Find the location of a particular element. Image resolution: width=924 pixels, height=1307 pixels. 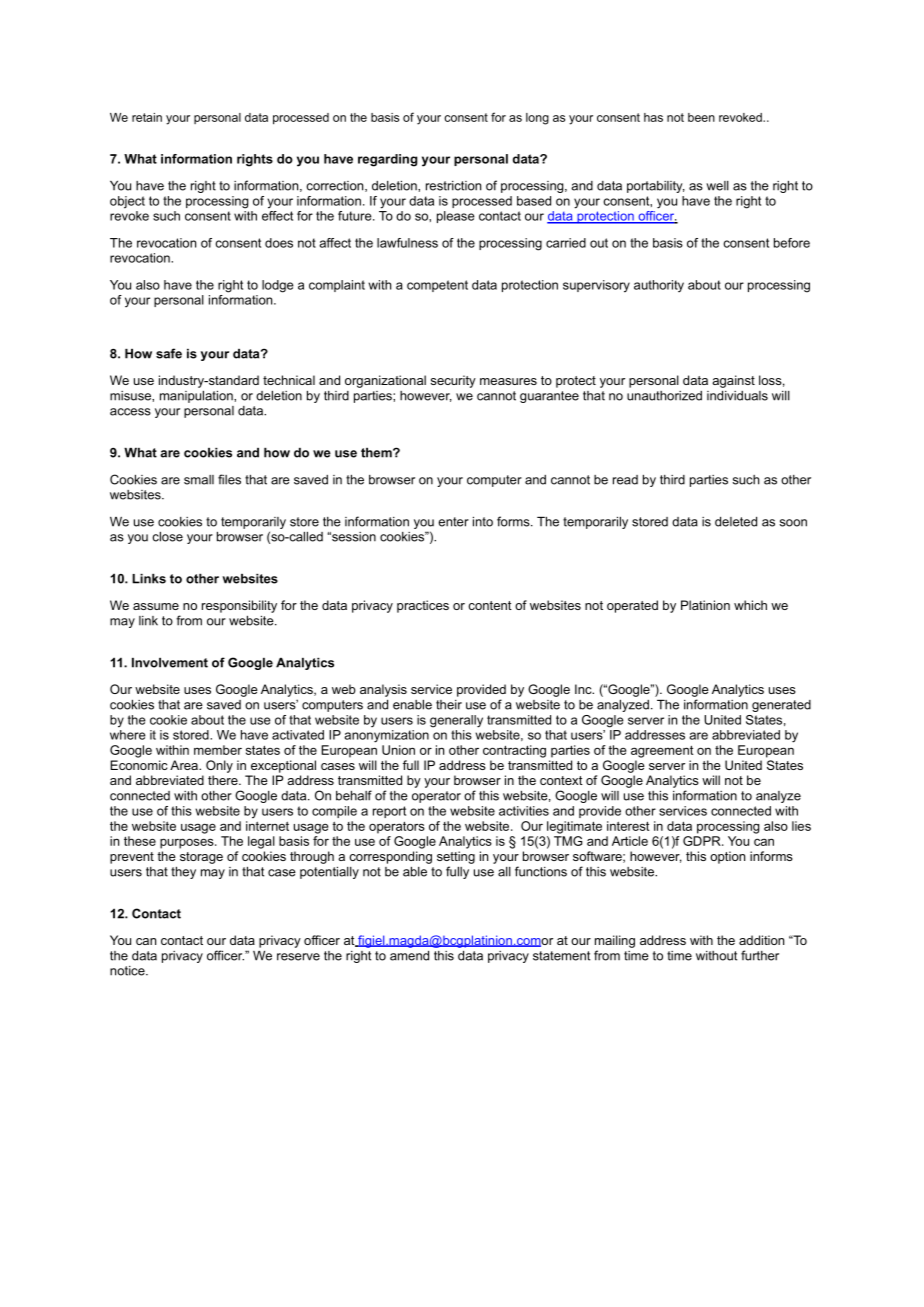

generally is located at coordinates (456, 721).
